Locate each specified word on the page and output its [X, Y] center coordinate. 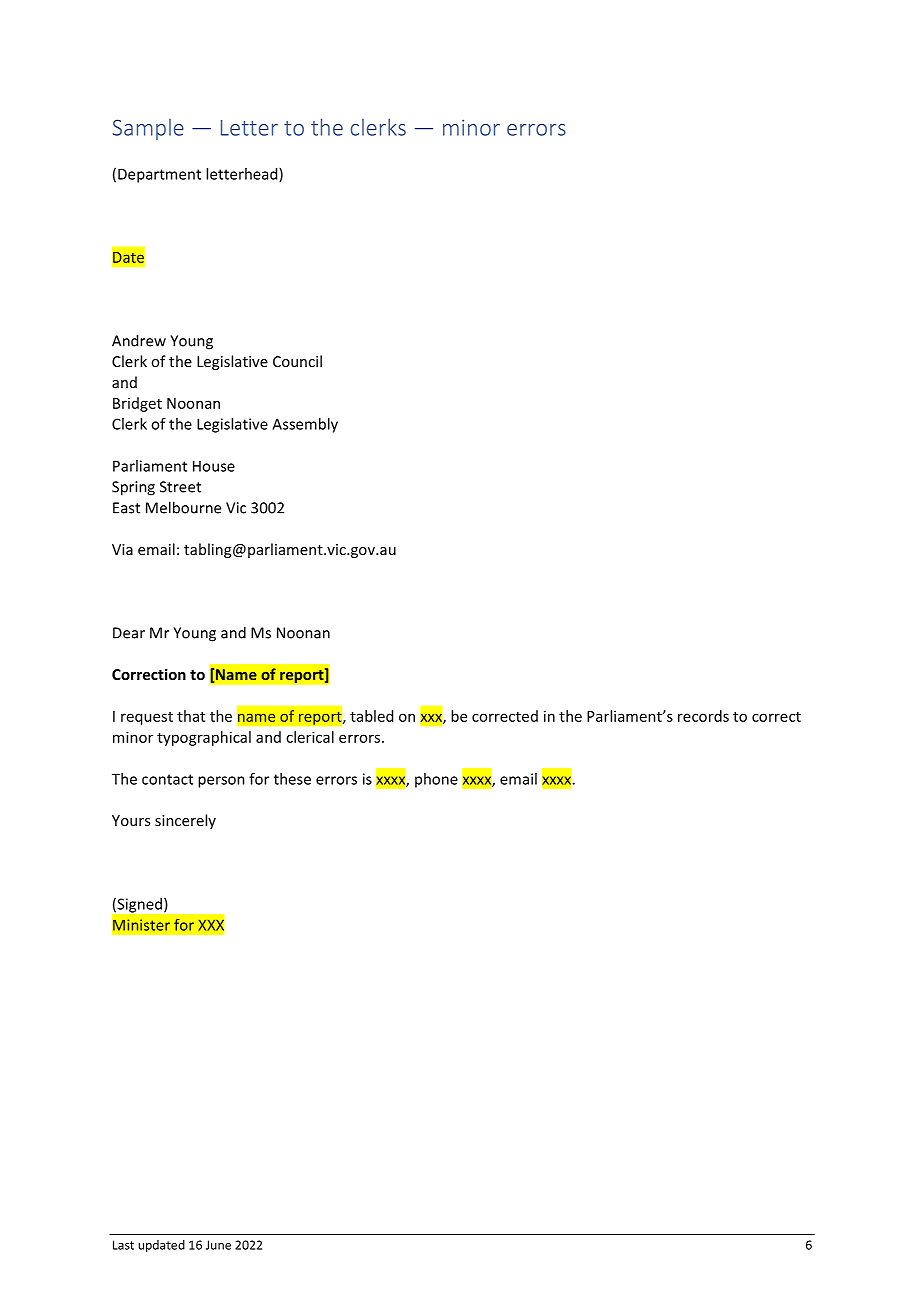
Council [297, 361]
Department [159, 175]
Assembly [305, 425]
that [191, 716]
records [703, 716]
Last [123, 1245]
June [218, 1245]
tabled [371, 716]
